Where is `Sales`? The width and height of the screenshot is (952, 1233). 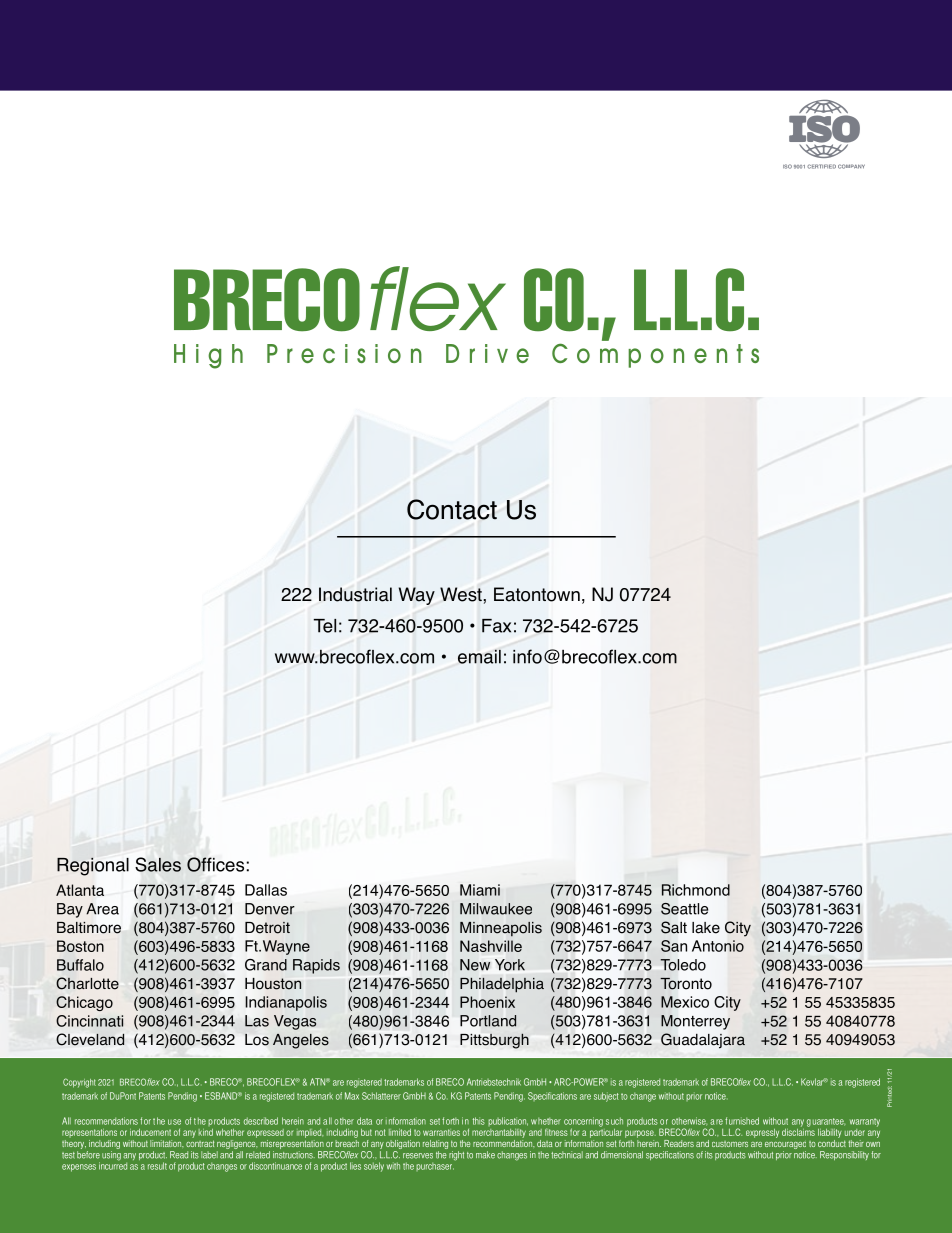 Sales is located at coordinates (158, 864).
